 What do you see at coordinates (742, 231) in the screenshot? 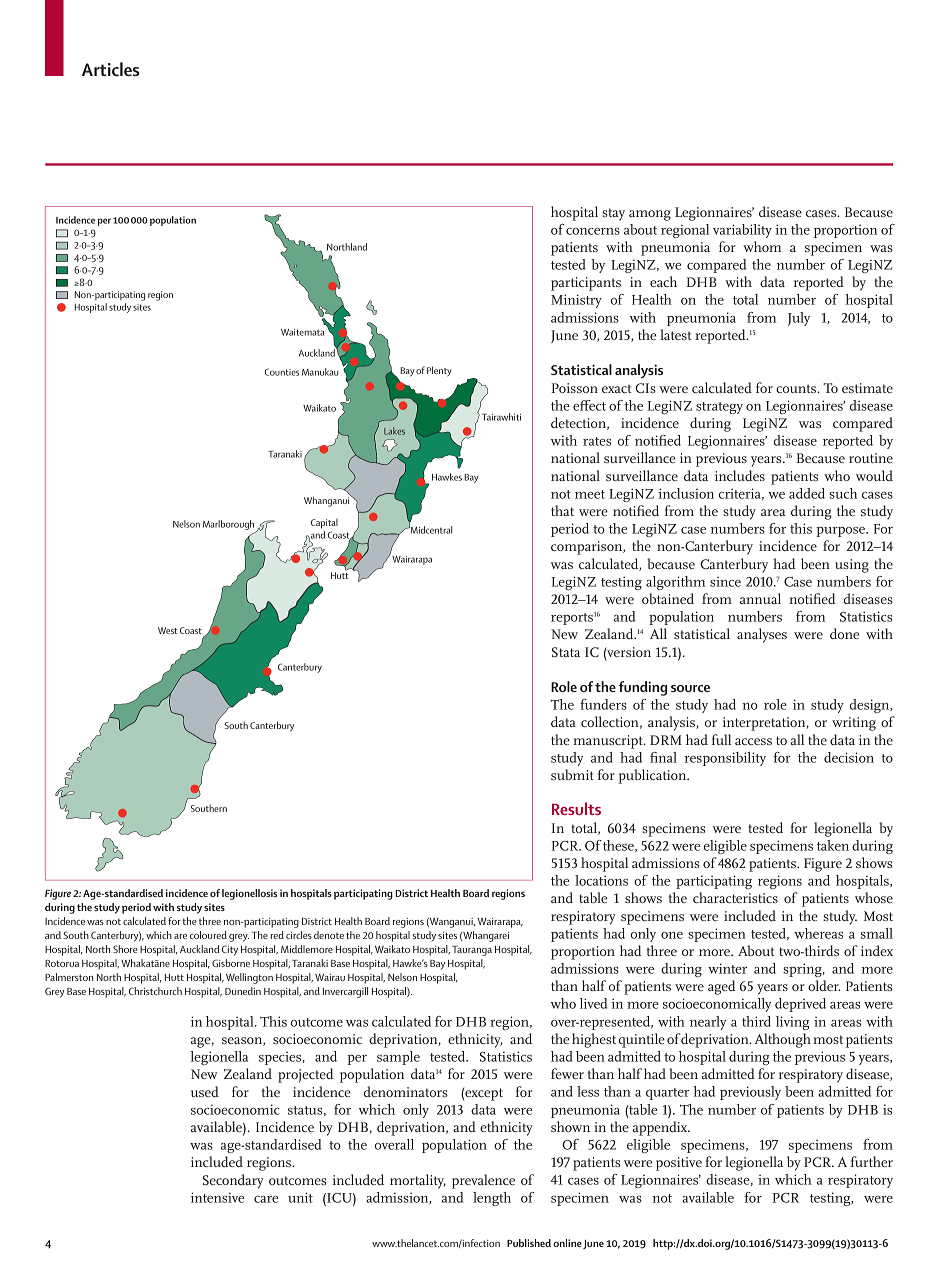
I see `variability` at bounding box center [742, 231].
